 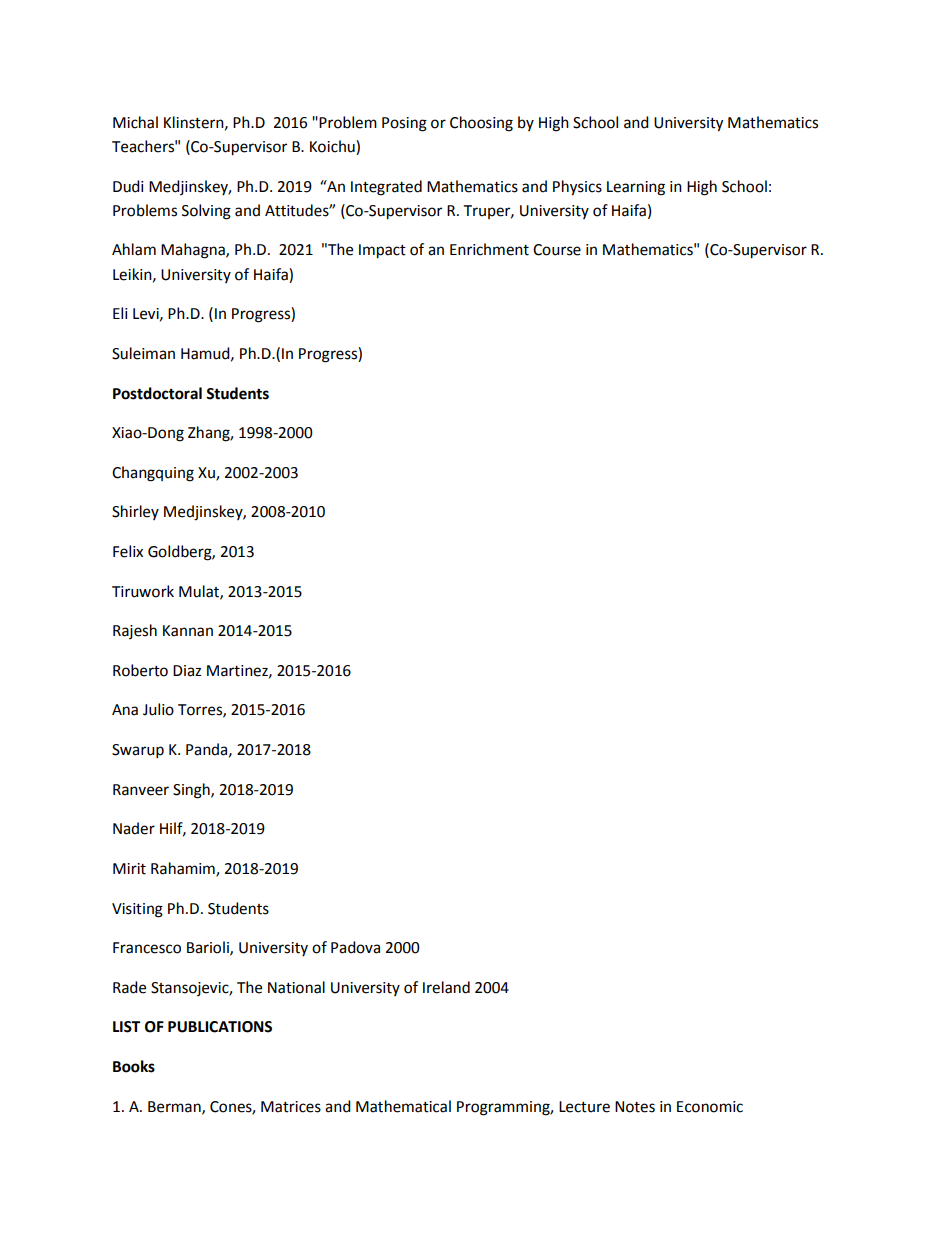 I want to click on Berman, so click(x=175, y=1107).
